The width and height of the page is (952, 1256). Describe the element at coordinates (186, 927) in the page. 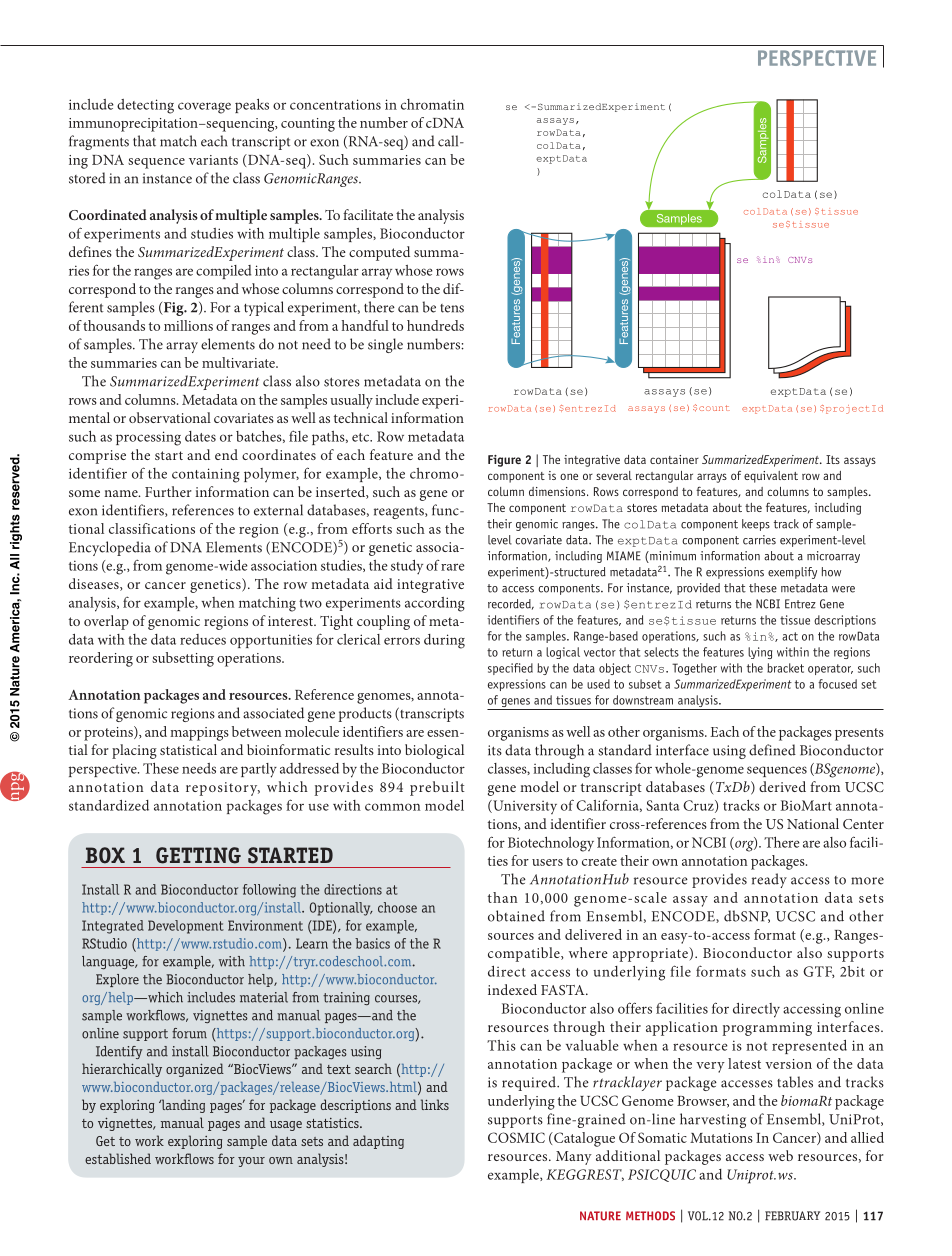

I see `Development` at that location.
